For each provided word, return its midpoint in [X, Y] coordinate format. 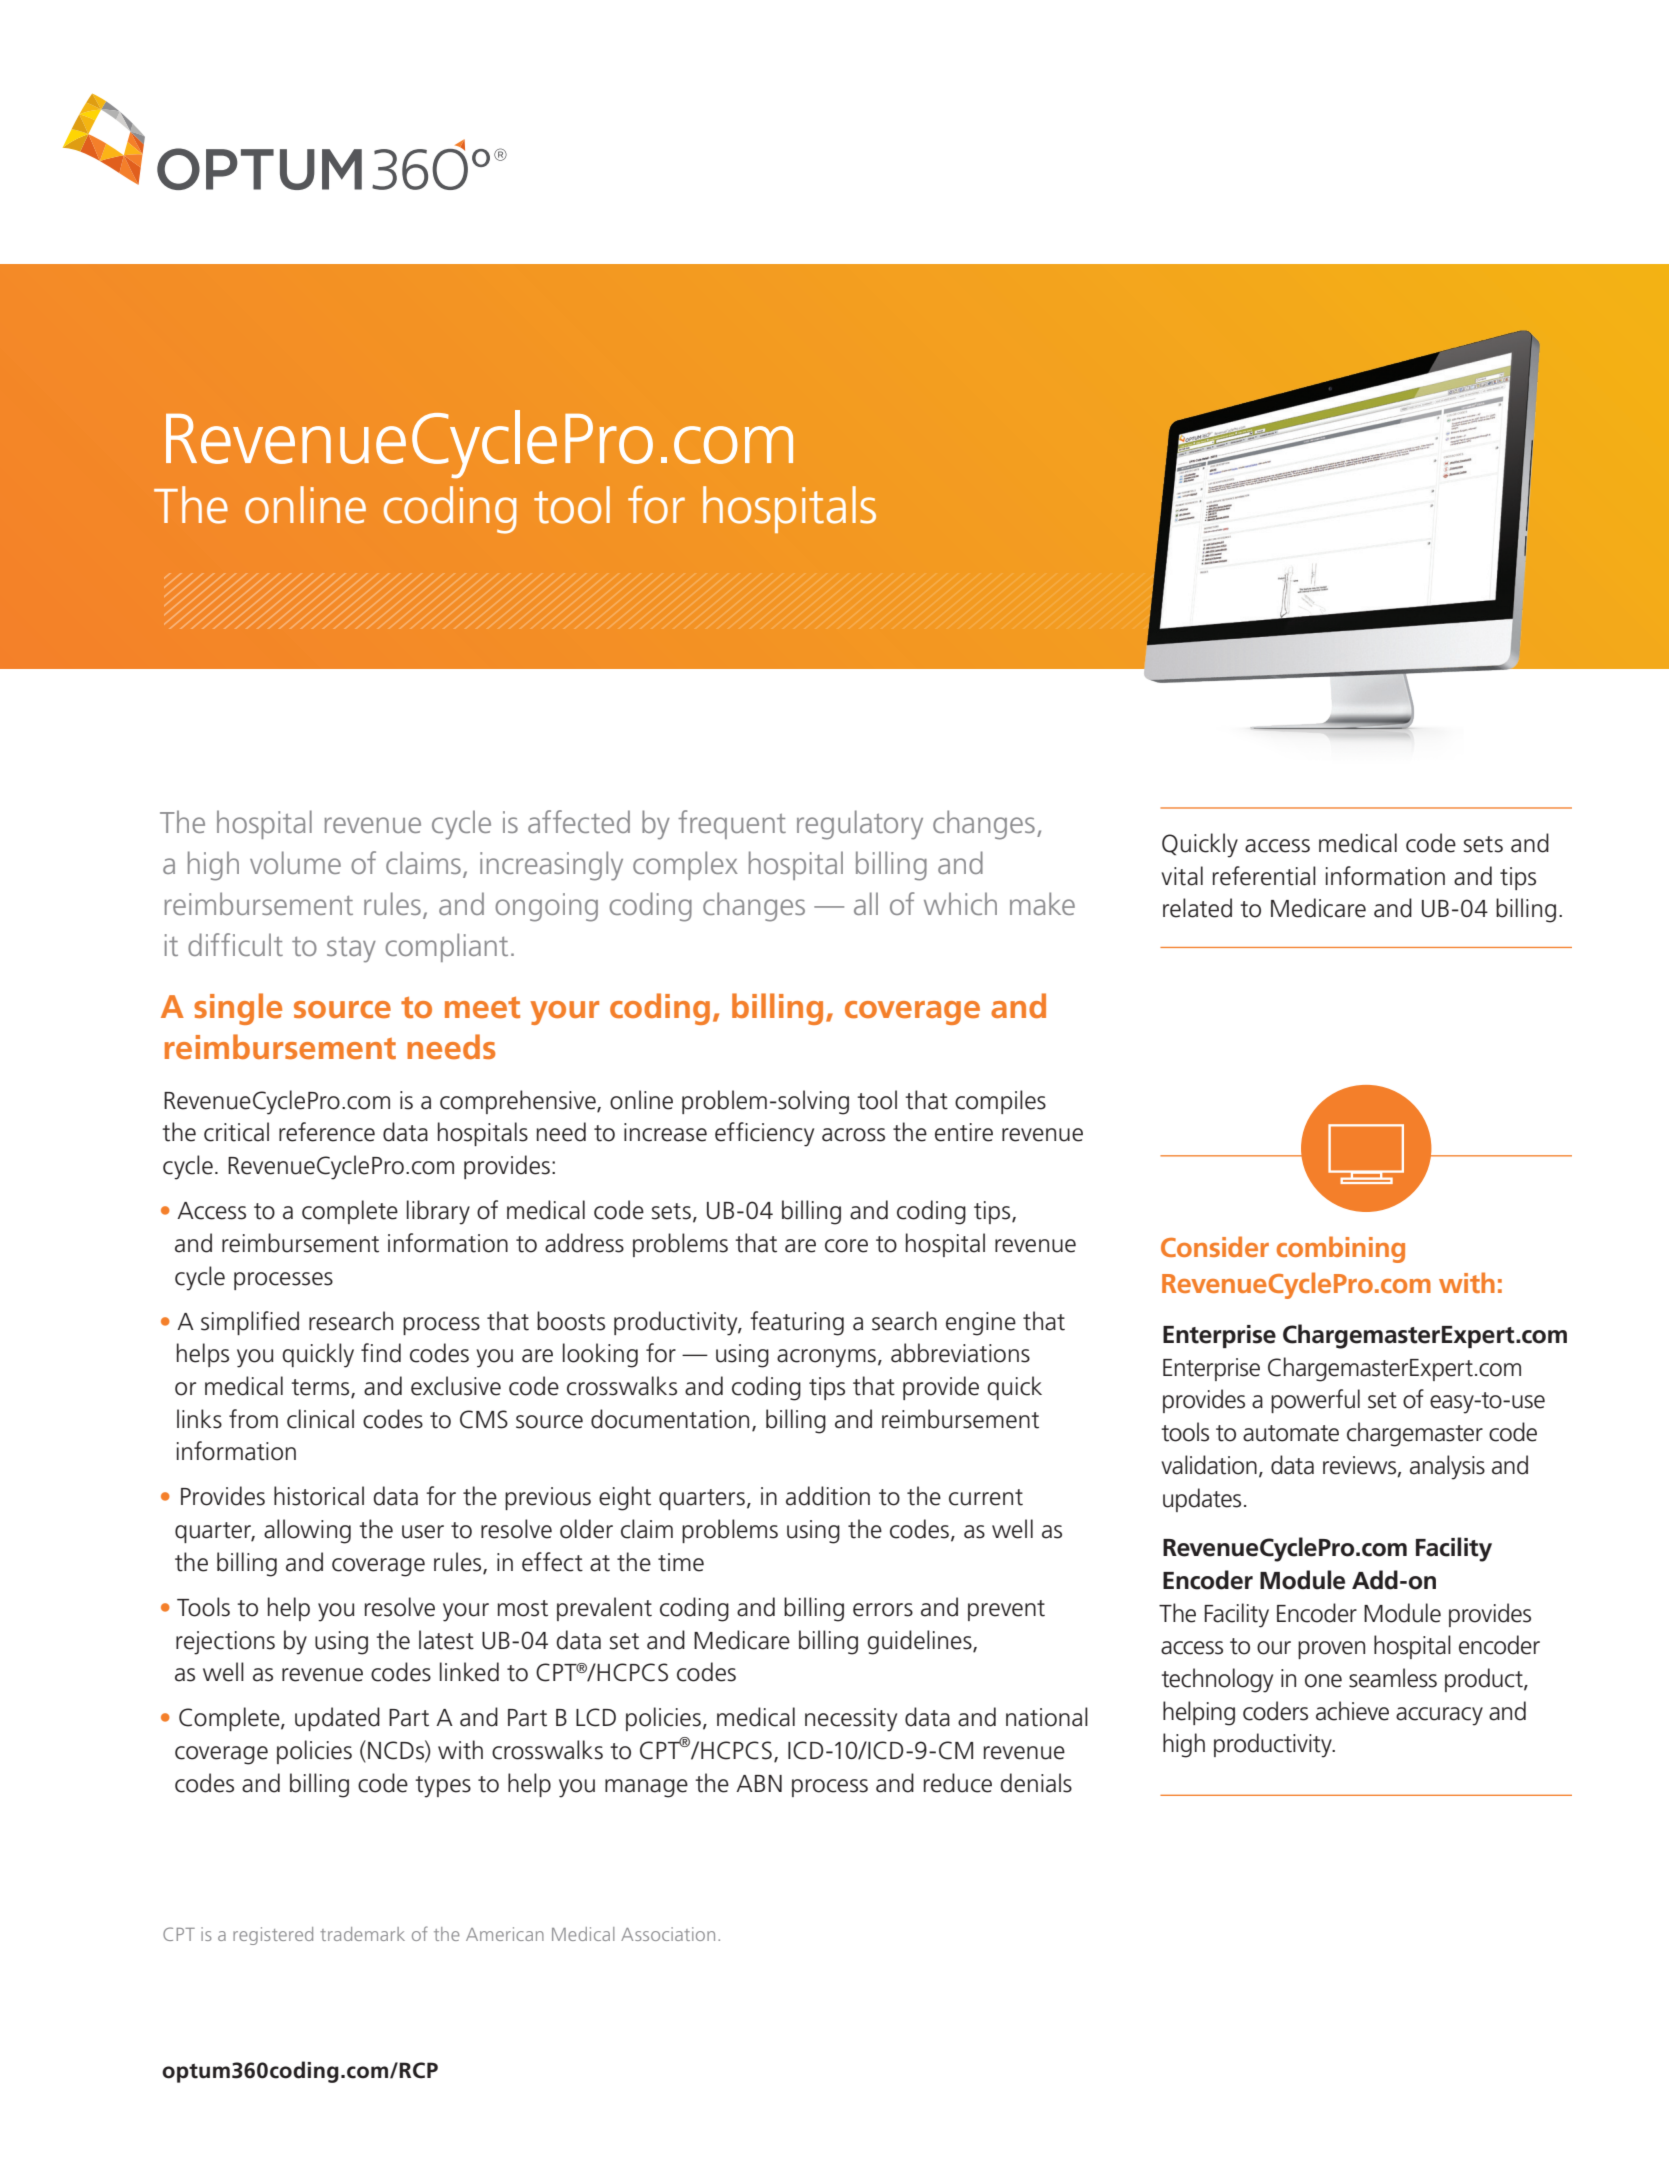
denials [1036, 1783]
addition [828, 1496]
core [846, 1246]
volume [295, 862]
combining [1341, 1249]
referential [1264, 876]
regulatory [860, 825]
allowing [307, 1531]
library [438, 1212]
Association [668, 1934]
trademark [362, 1934]
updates [1202, 1500]
